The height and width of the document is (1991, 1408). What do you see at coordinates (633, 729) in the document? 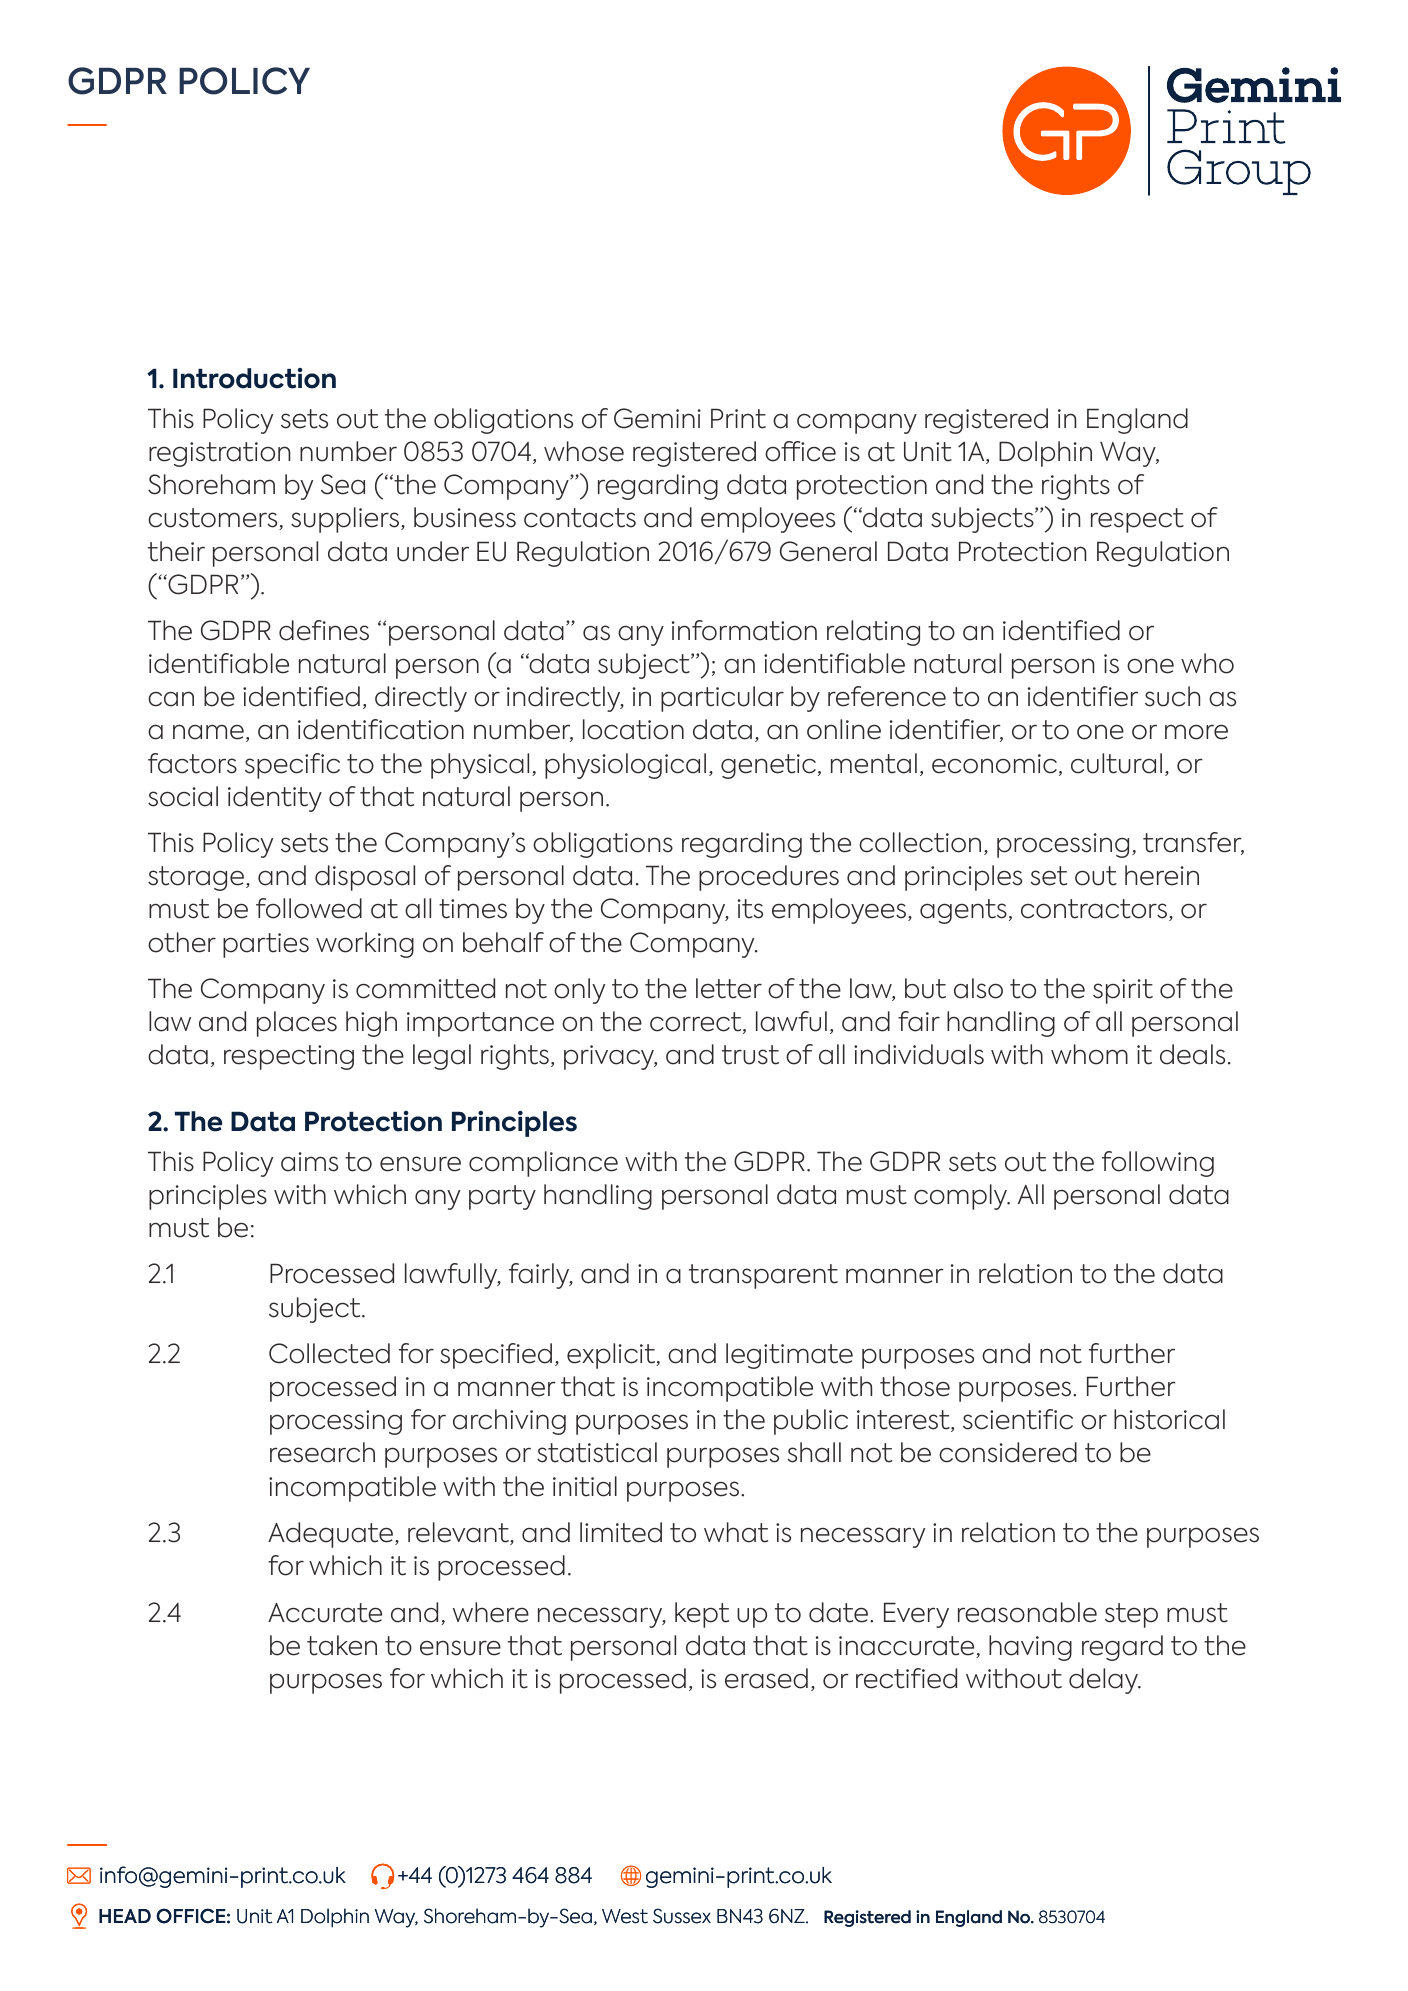
I see `location` at bounding box center [633, 729].
